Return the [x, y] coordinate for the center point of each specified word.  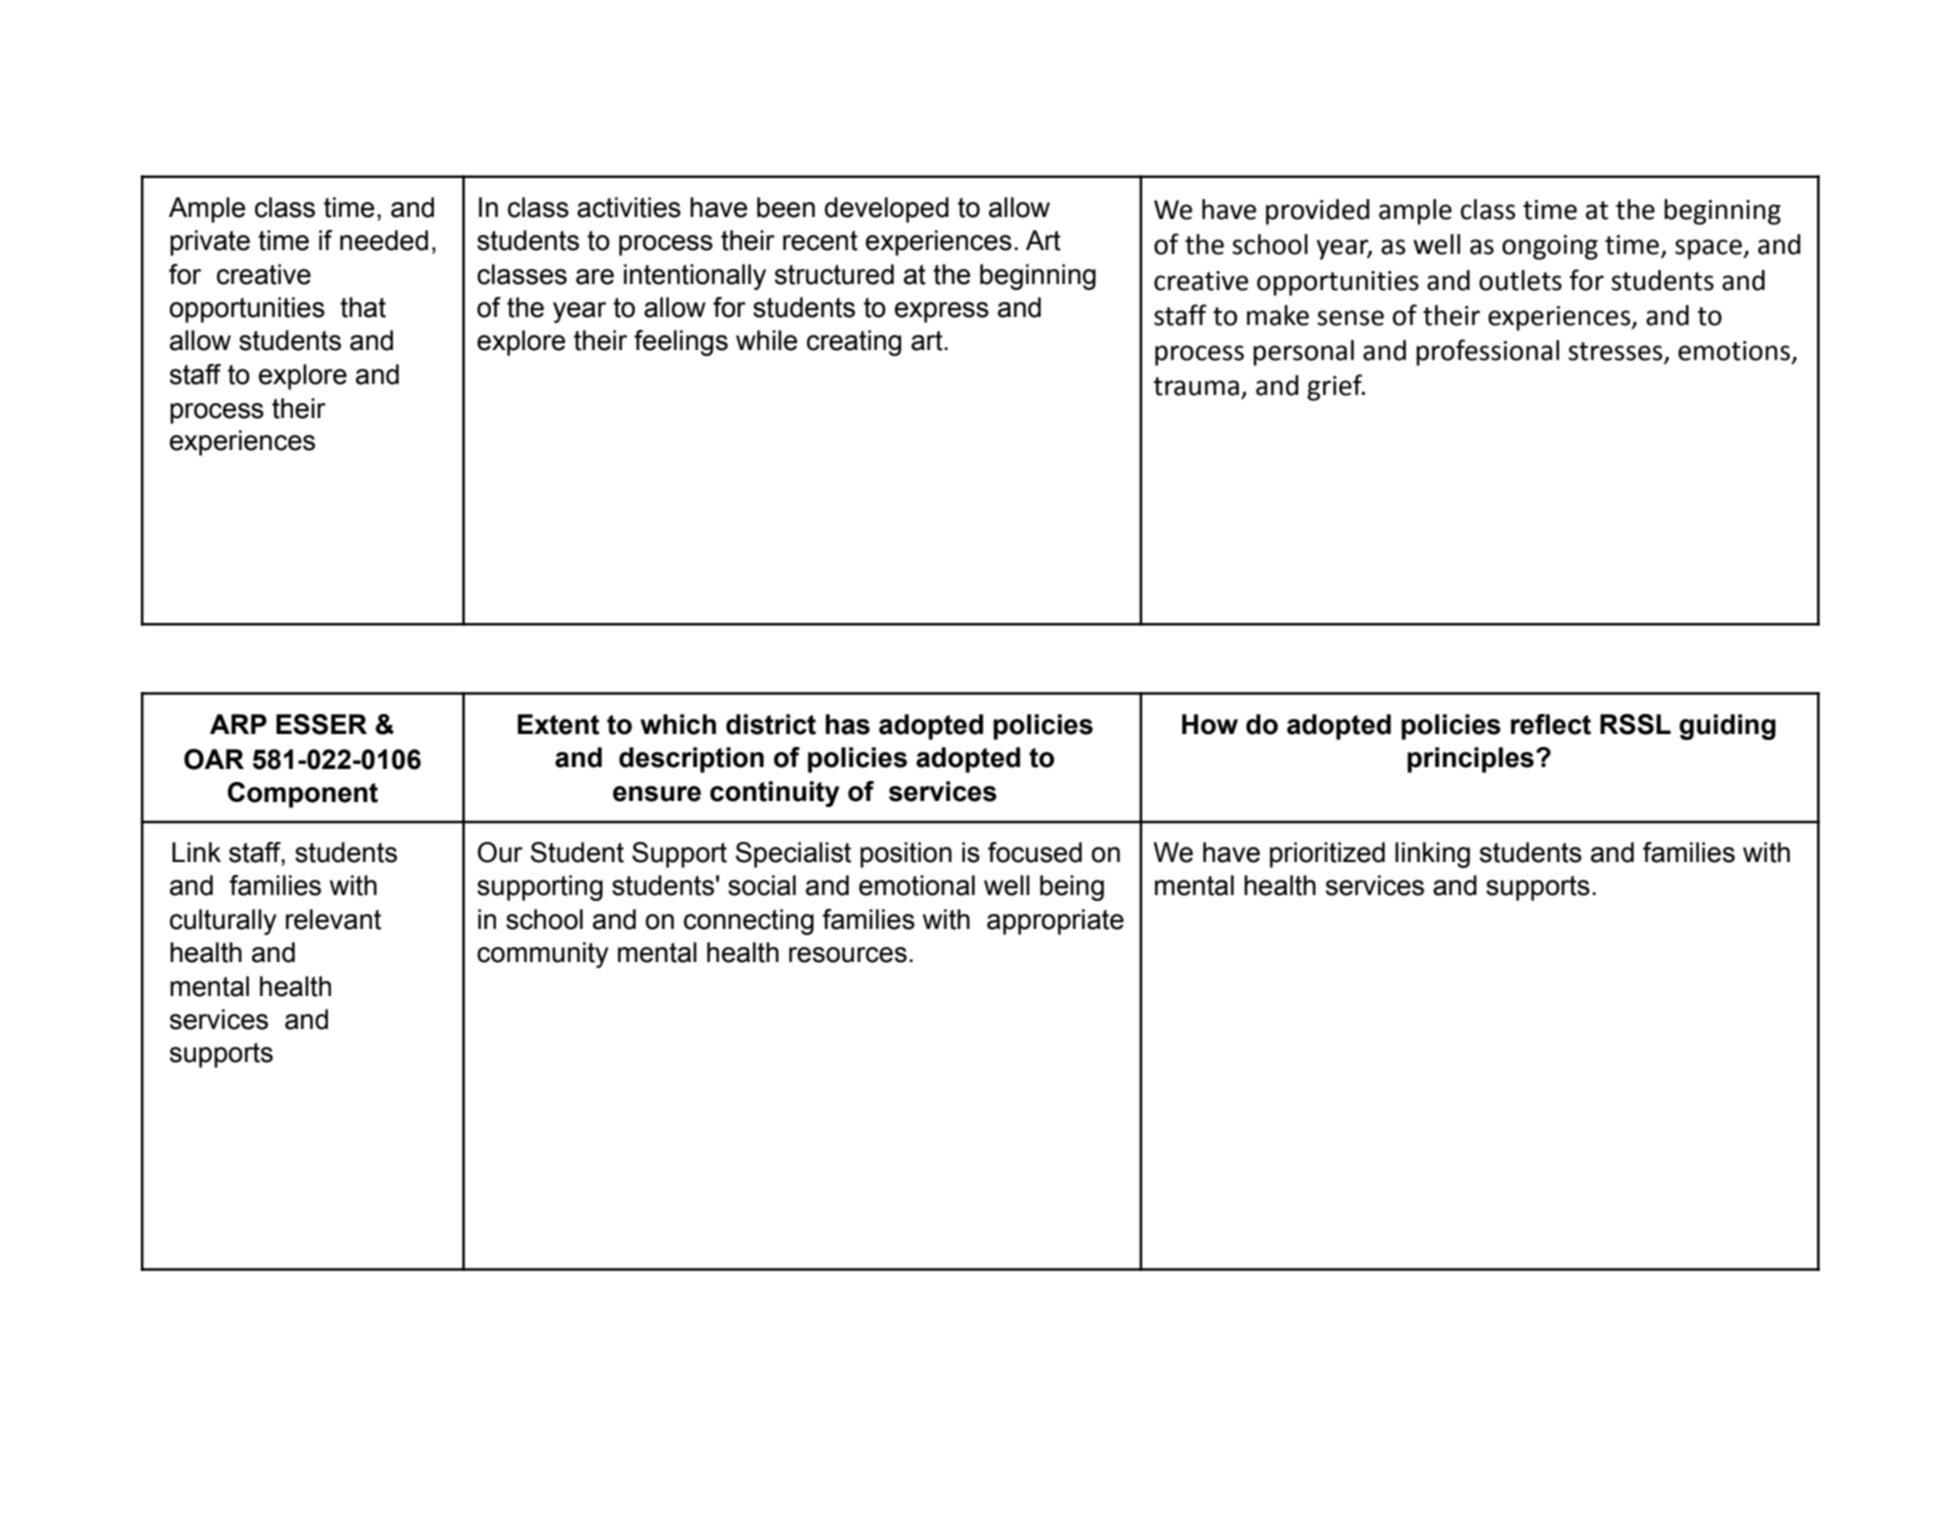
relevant [333, 919]
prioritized [1327, 855]
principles [1470, 760]
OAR [214, 759]
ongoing [1550, 247]
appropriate [1055, 922]
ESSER [321, 724]
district [771, 724]
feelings [681, 343]
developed [887, 210]
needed [384, 240]
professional [1487, 352]
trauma [1196, 386]
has [848, 724]
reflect [1551, 724]
